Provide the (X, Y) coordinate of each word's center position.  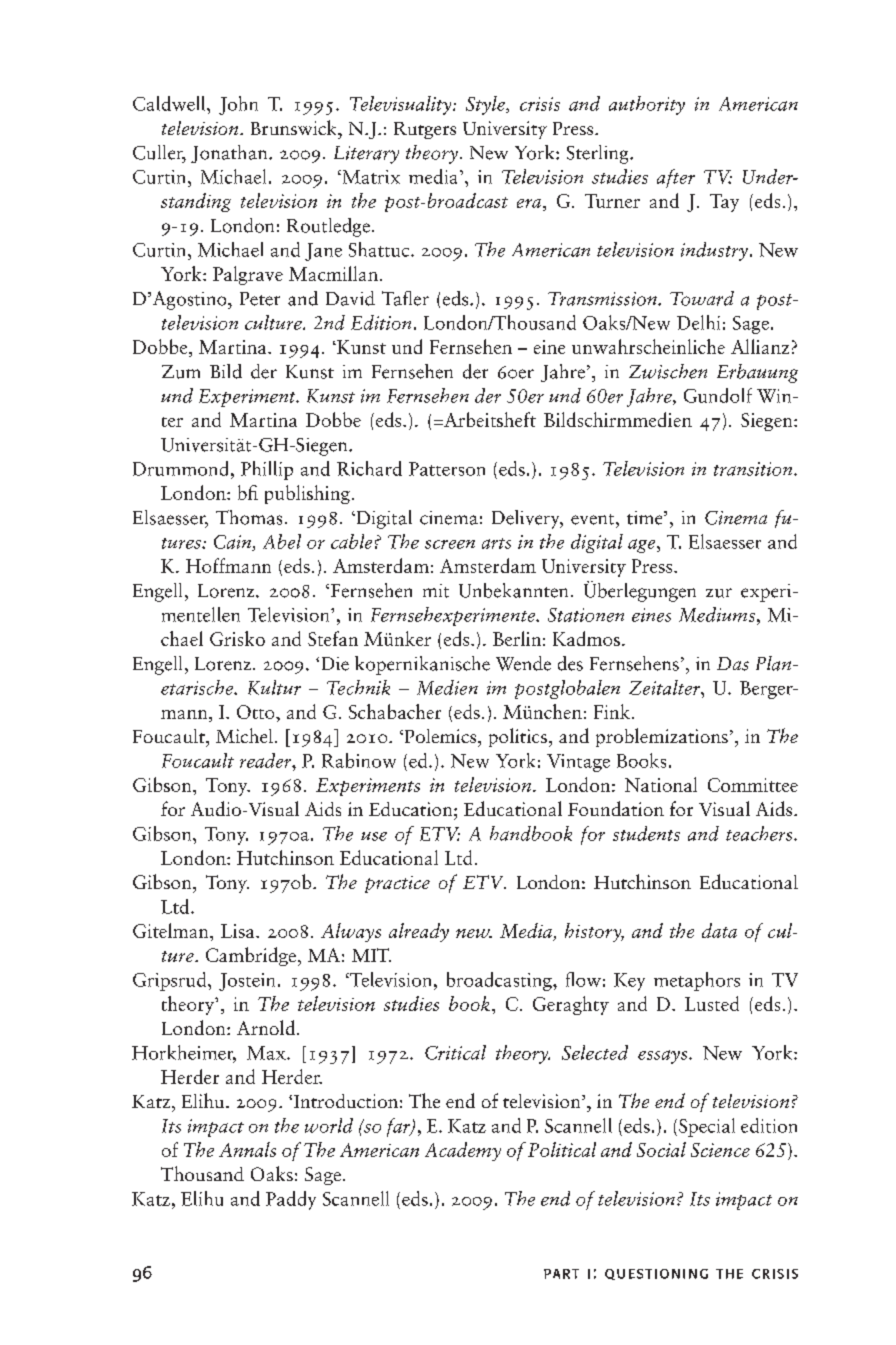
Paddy (291, 1200)
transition (754, 469)
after (676, 178)
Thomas (249, 517)
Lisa (239, 931)
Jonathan (230, 154)
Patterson (447, 469)
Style (486, 105)
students (646, 833)
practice (397, 884)
